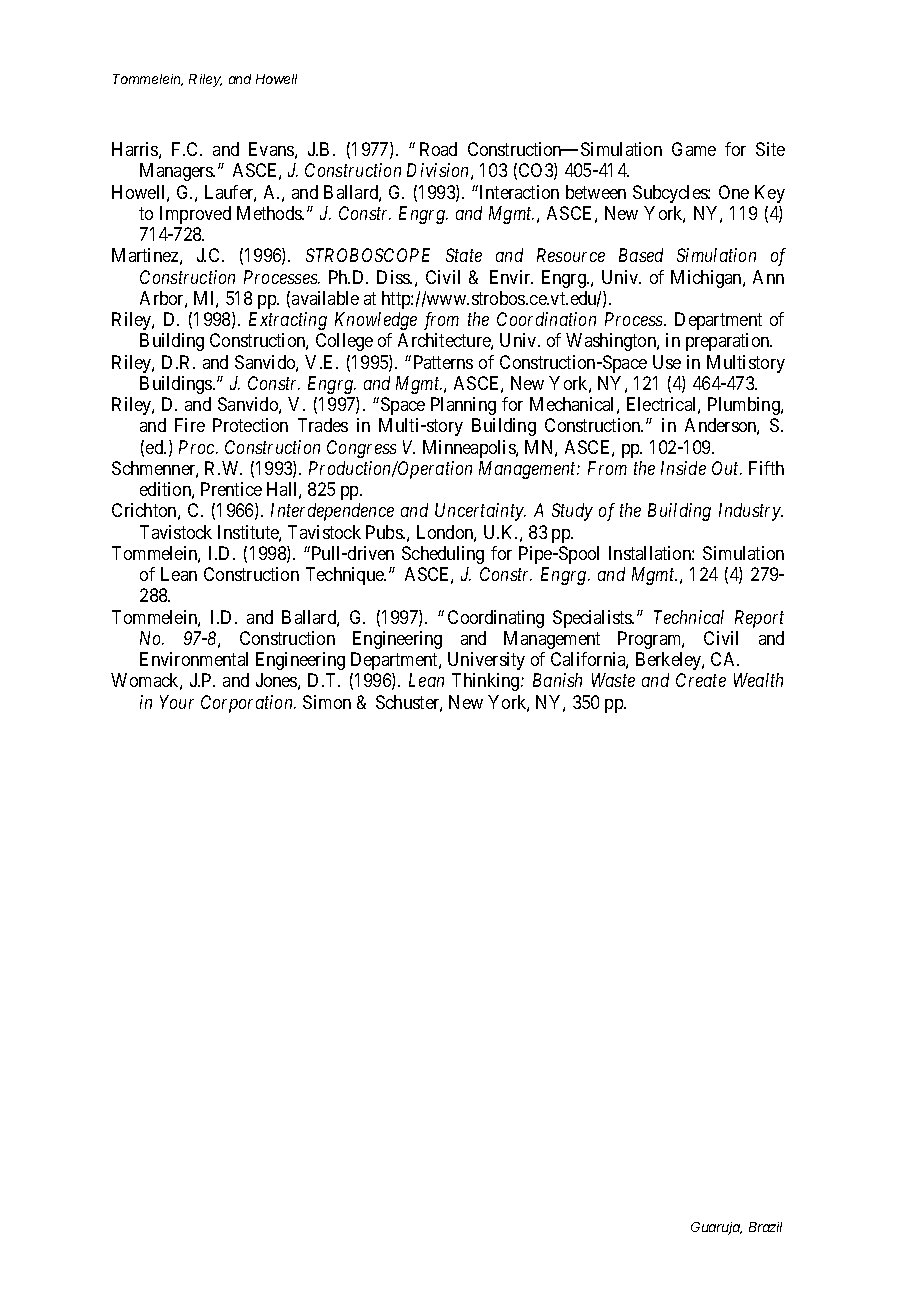 The height and width of the image is (1308, 924). What do you see at coordinates (613, 680) in the image?
I see `Waste` at bounding box center [613, 680].
